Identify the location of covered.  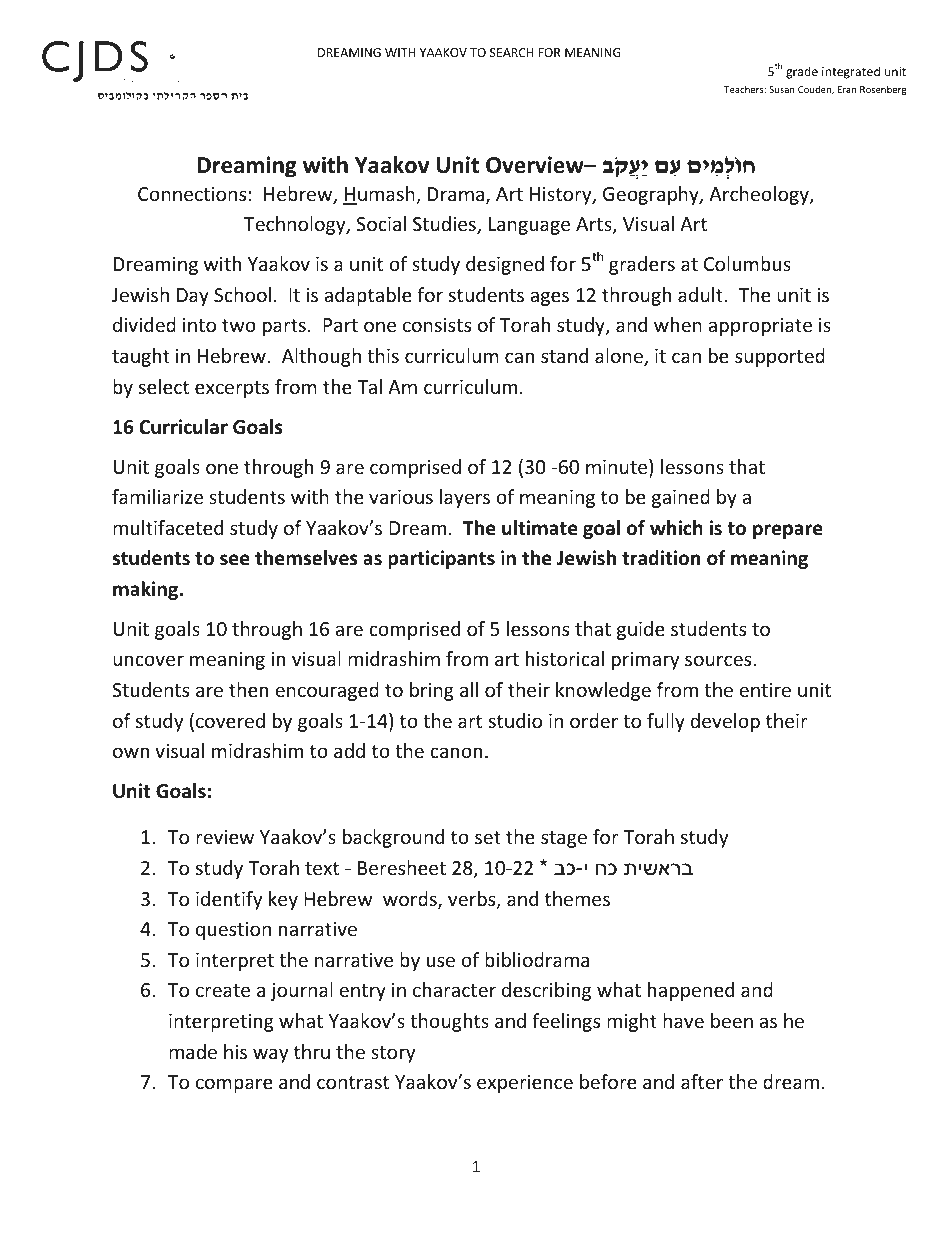
(230, 720).
